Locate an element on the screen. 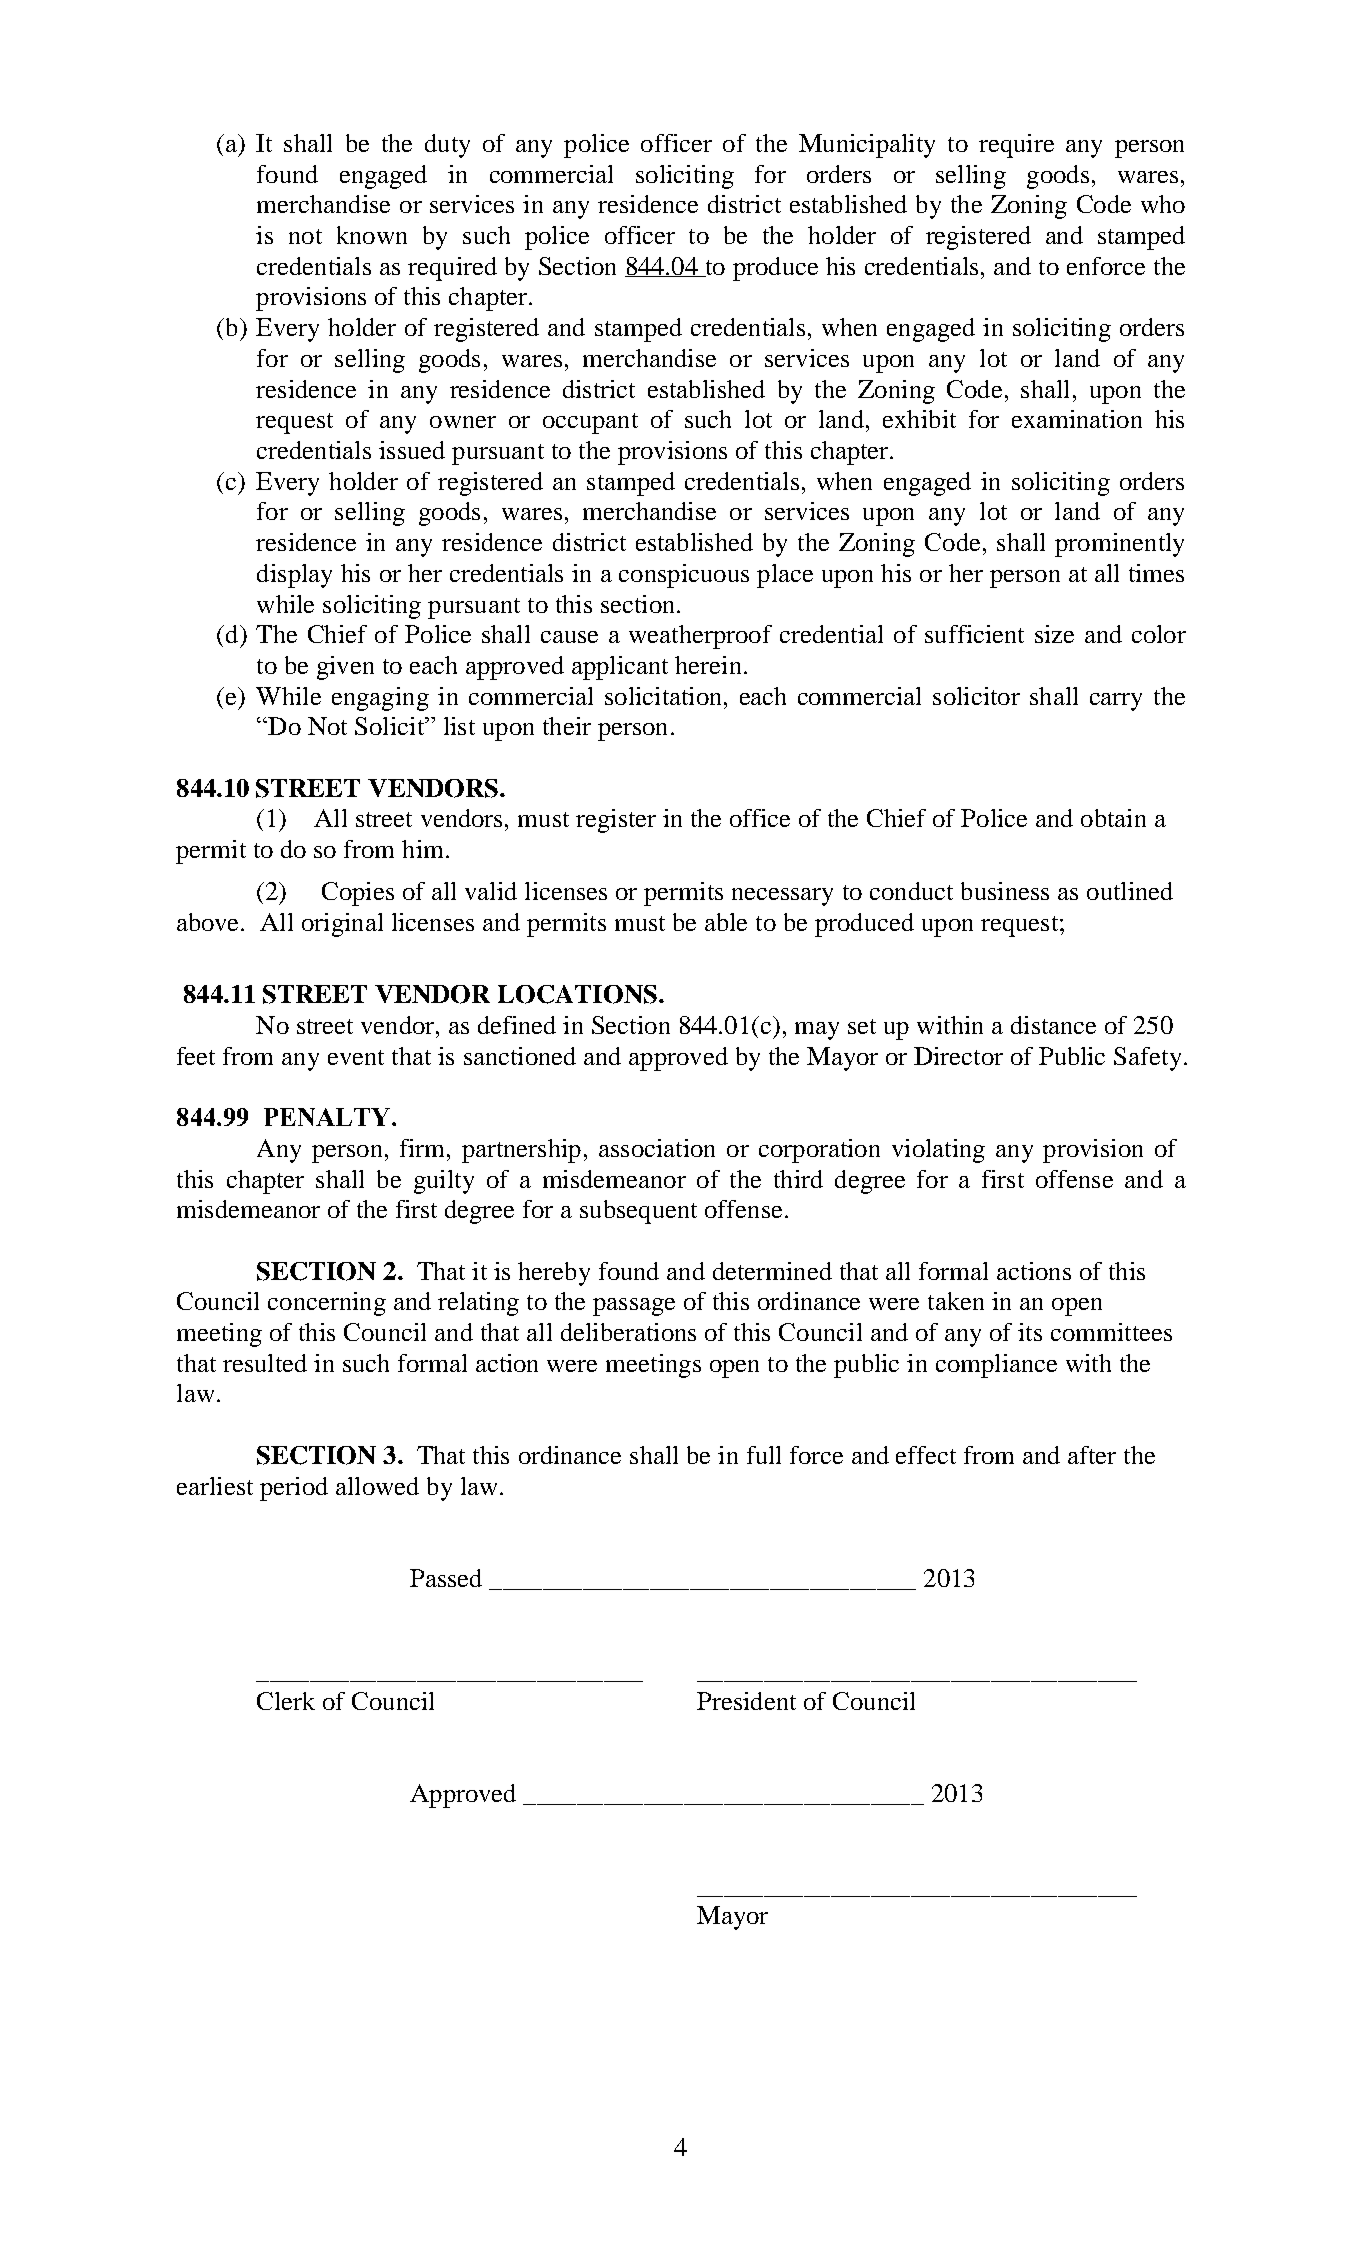  Clerk is located at coordinates (286, 1701).
